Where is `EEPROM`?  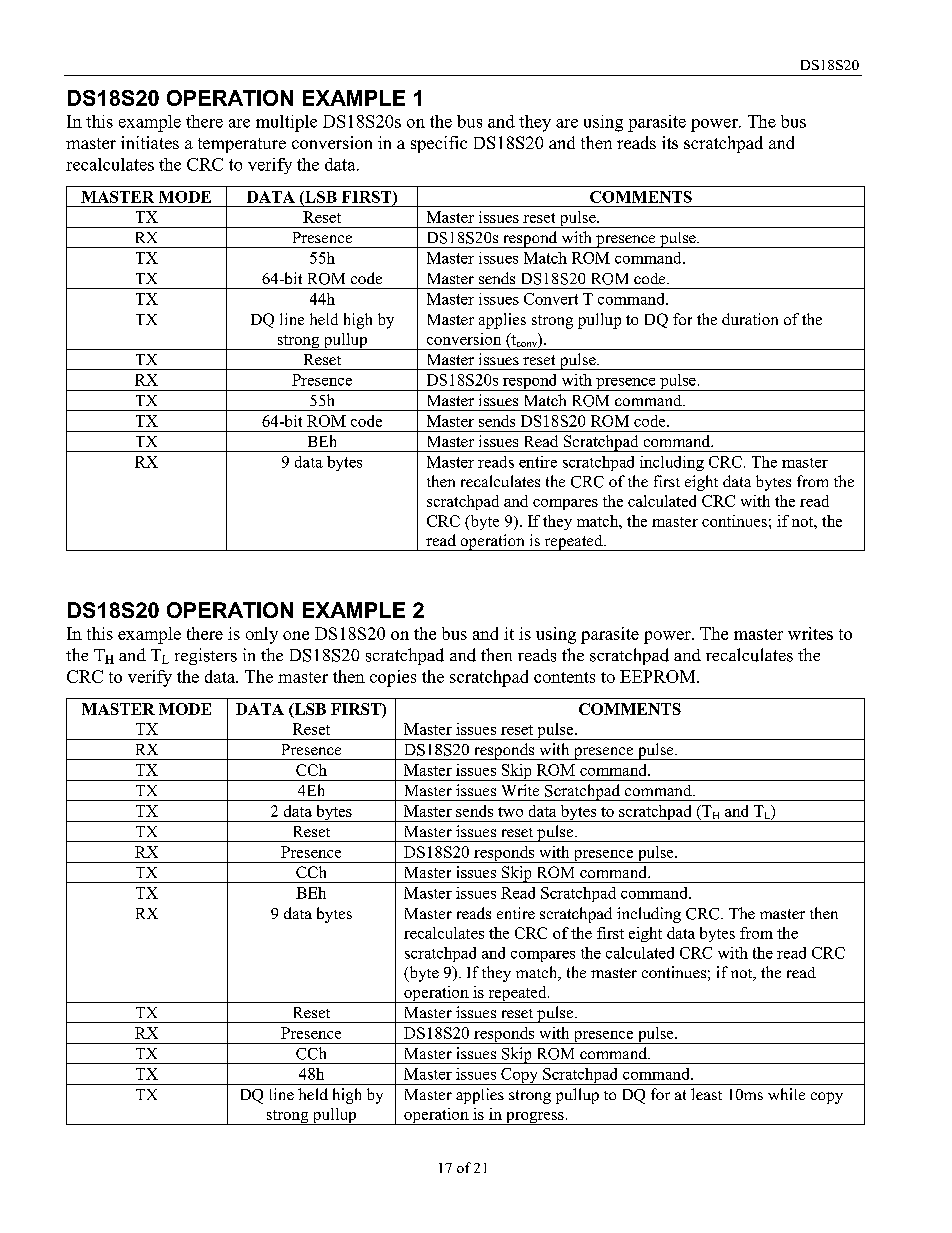
EEPROM is located at coordinates (659, 676).
